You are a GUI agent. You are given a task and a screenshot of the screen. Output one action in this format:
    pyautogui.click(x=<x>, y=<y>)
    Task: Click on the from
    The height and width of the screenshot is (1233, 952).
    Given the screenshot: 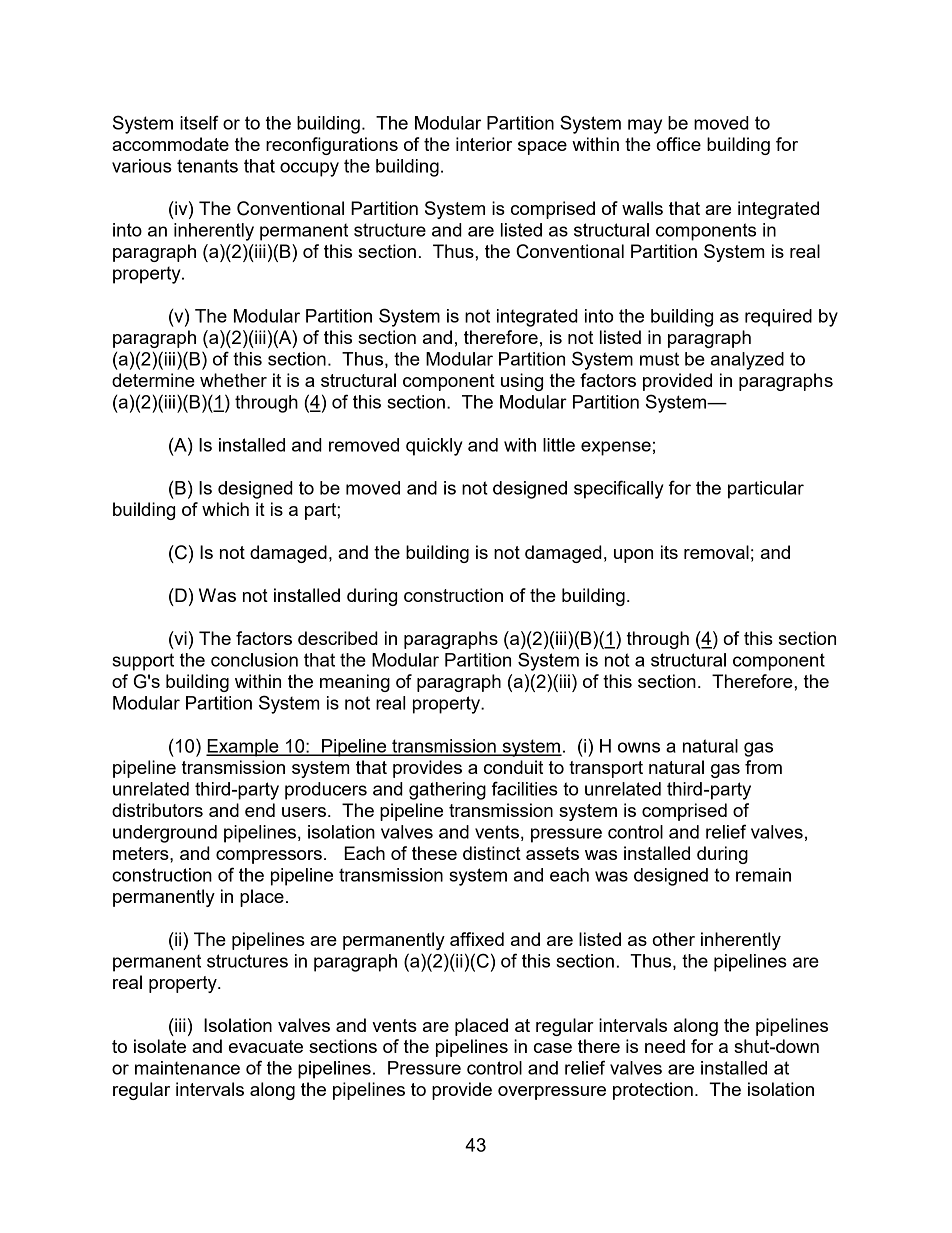 What is the action you would take?
    pyautogui.click(x=763, y=767)
